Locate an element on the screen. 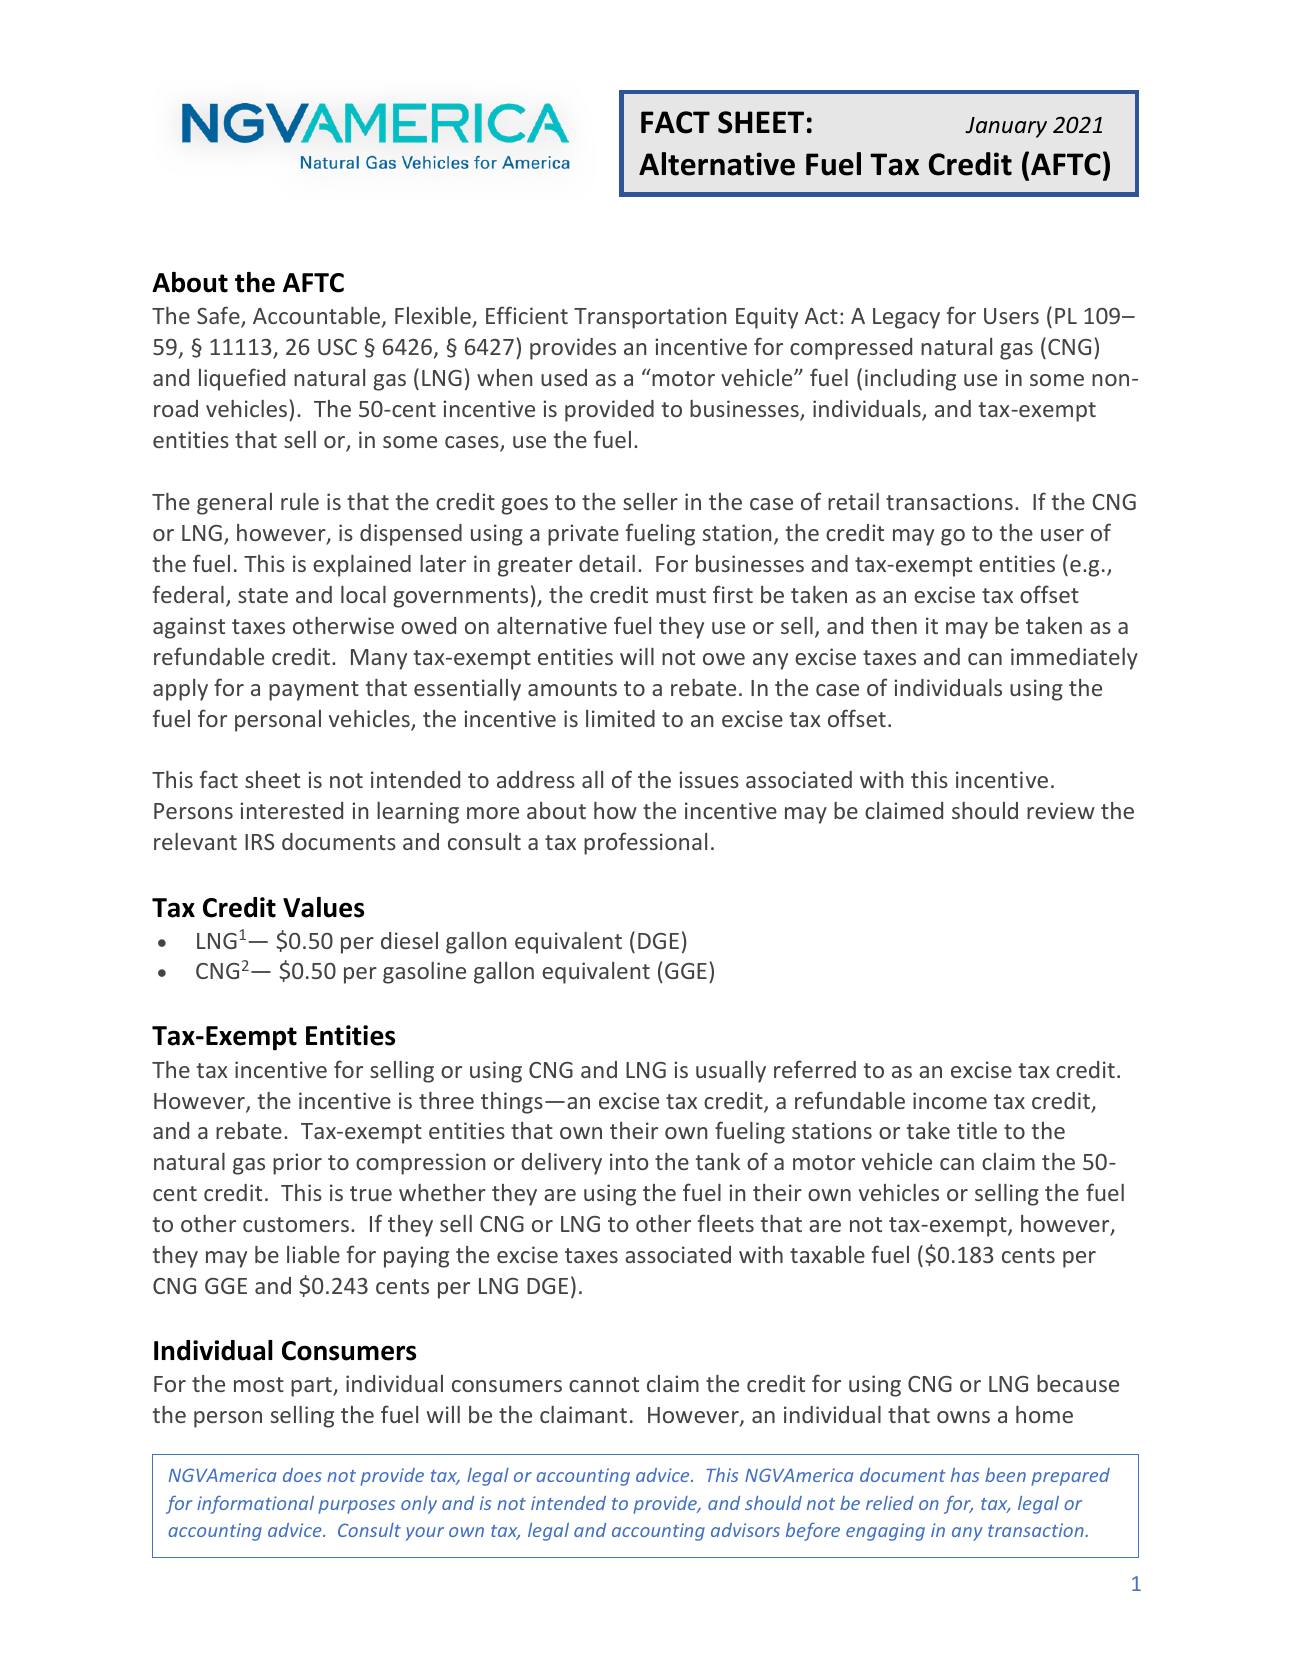  usually is located at coordinates (731, 1072).
